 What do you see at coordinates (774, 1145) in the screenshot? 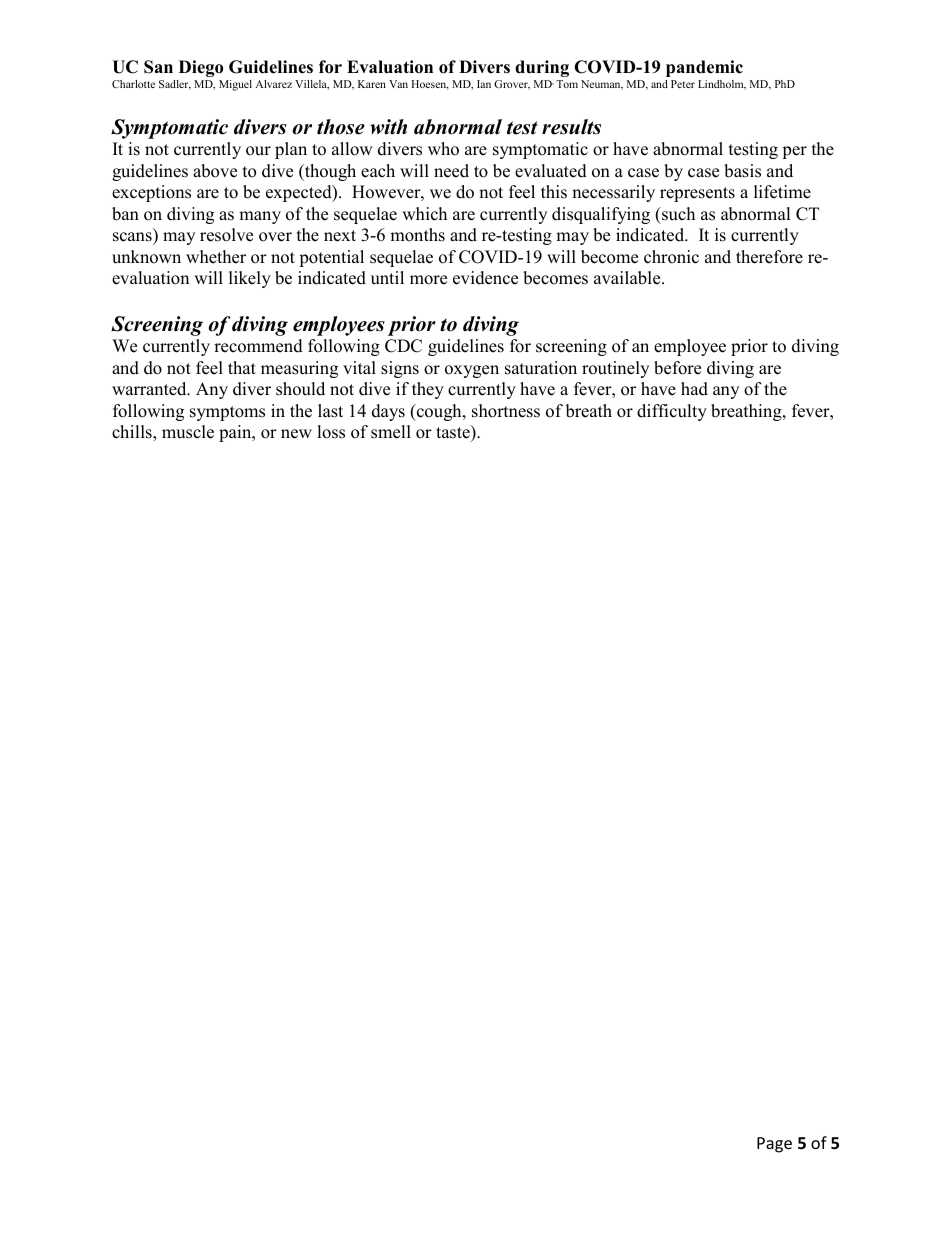
I see `Page` at bounding box center [774, 1145].
